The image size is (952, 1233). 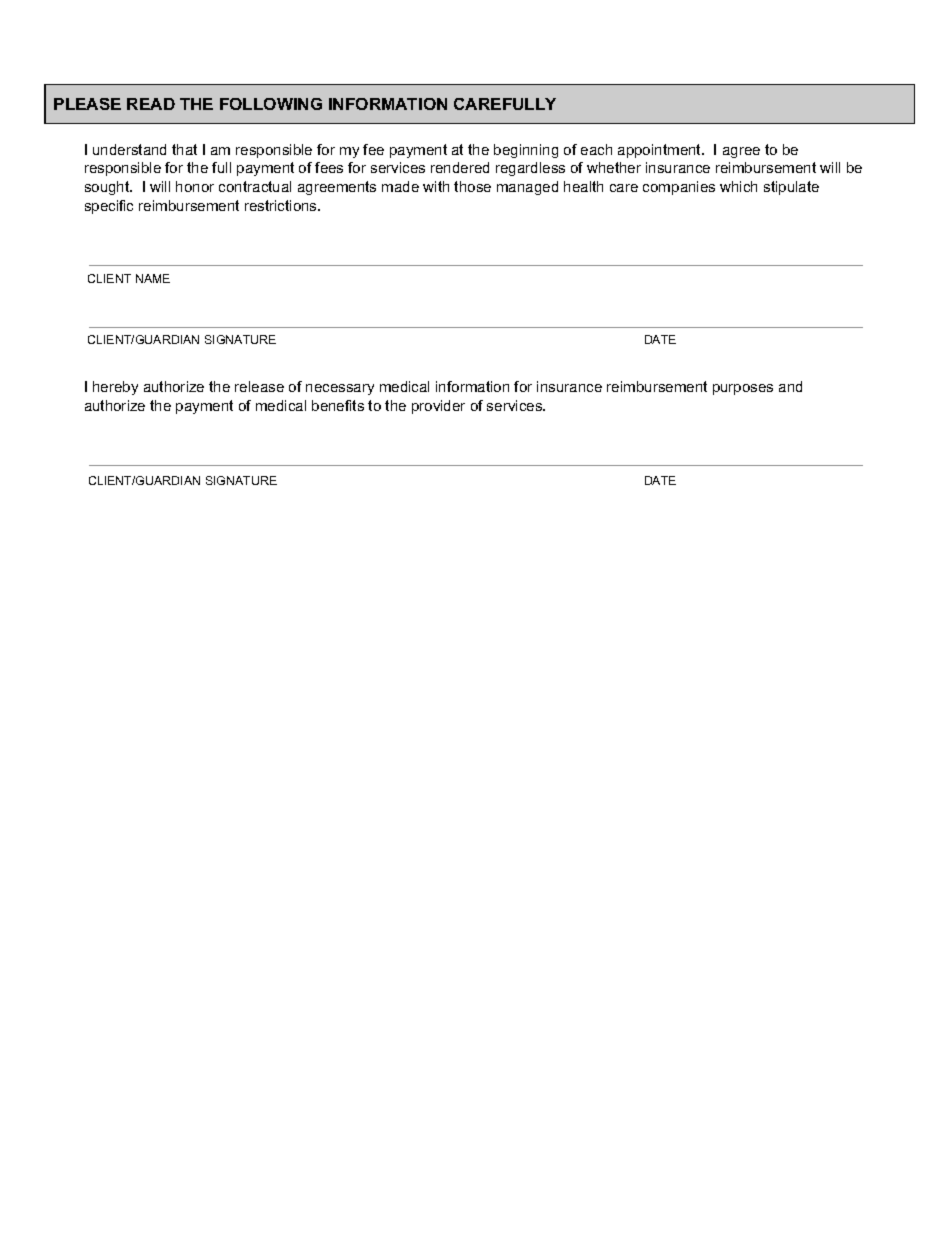 I want to click on benefits, so click(x=338, y=405).
